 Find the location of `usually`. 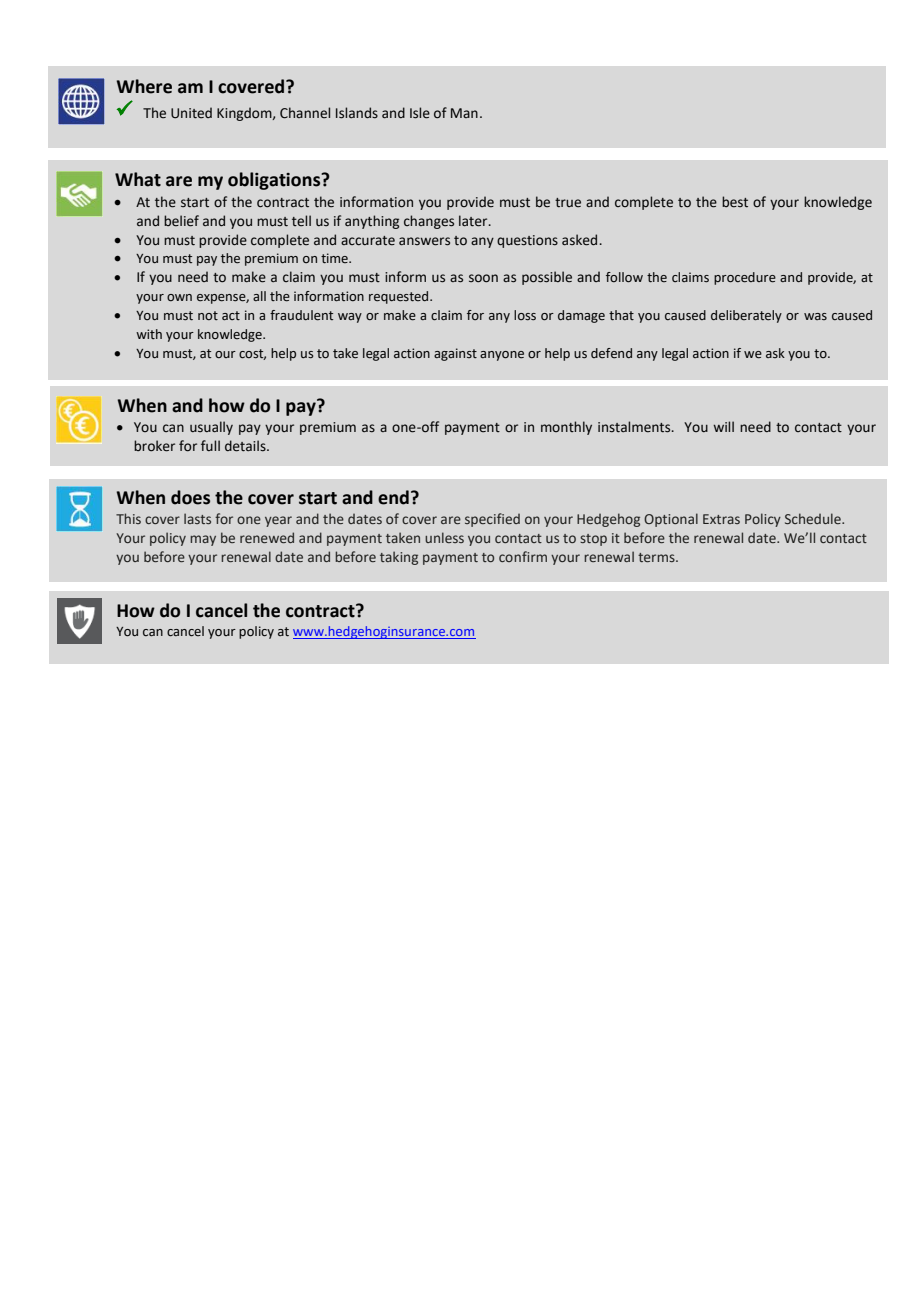

usually is located at coordinates (211, 428).
